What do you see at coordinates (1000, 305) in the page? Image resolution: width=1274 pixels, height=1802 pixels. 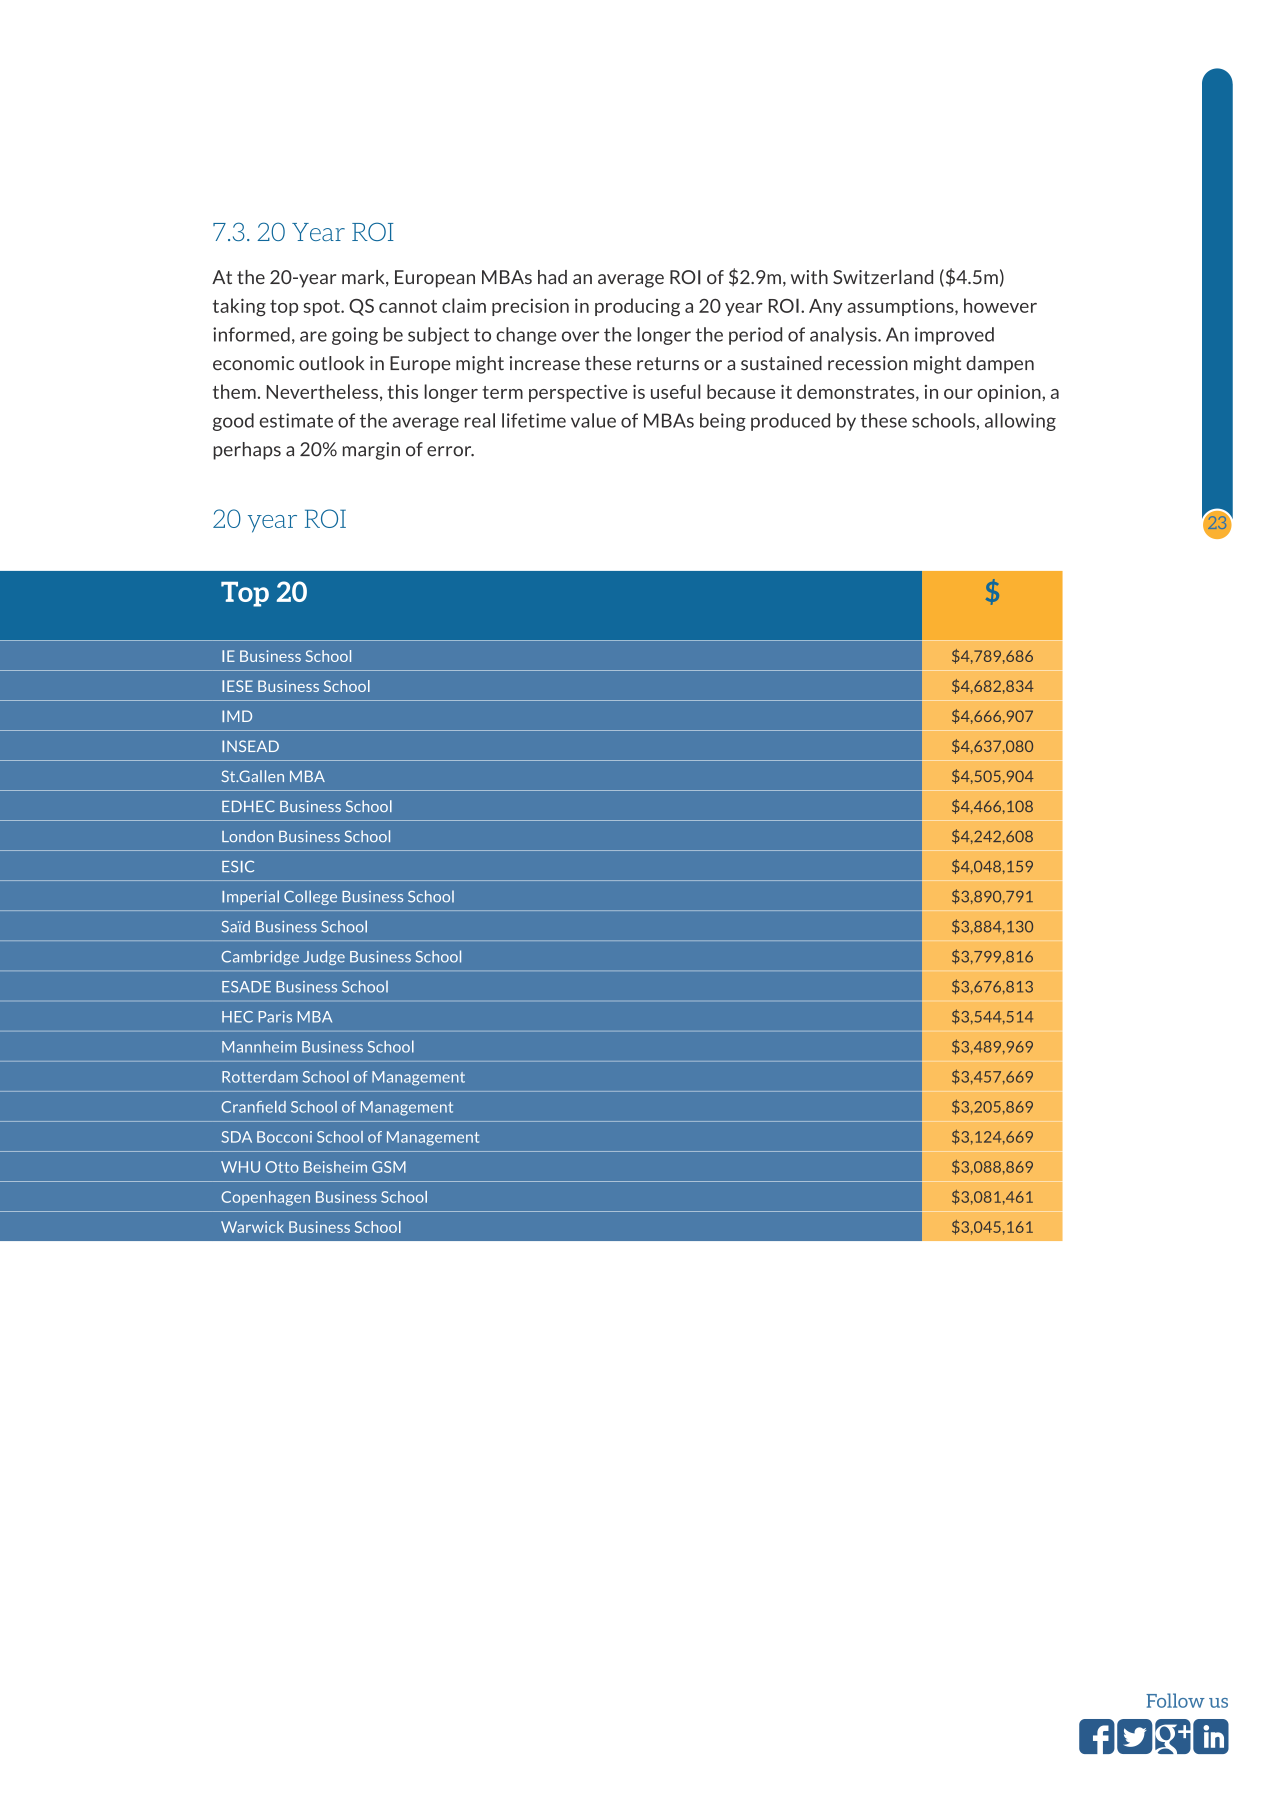 I see `however` at bounding box center [1000, 305].
